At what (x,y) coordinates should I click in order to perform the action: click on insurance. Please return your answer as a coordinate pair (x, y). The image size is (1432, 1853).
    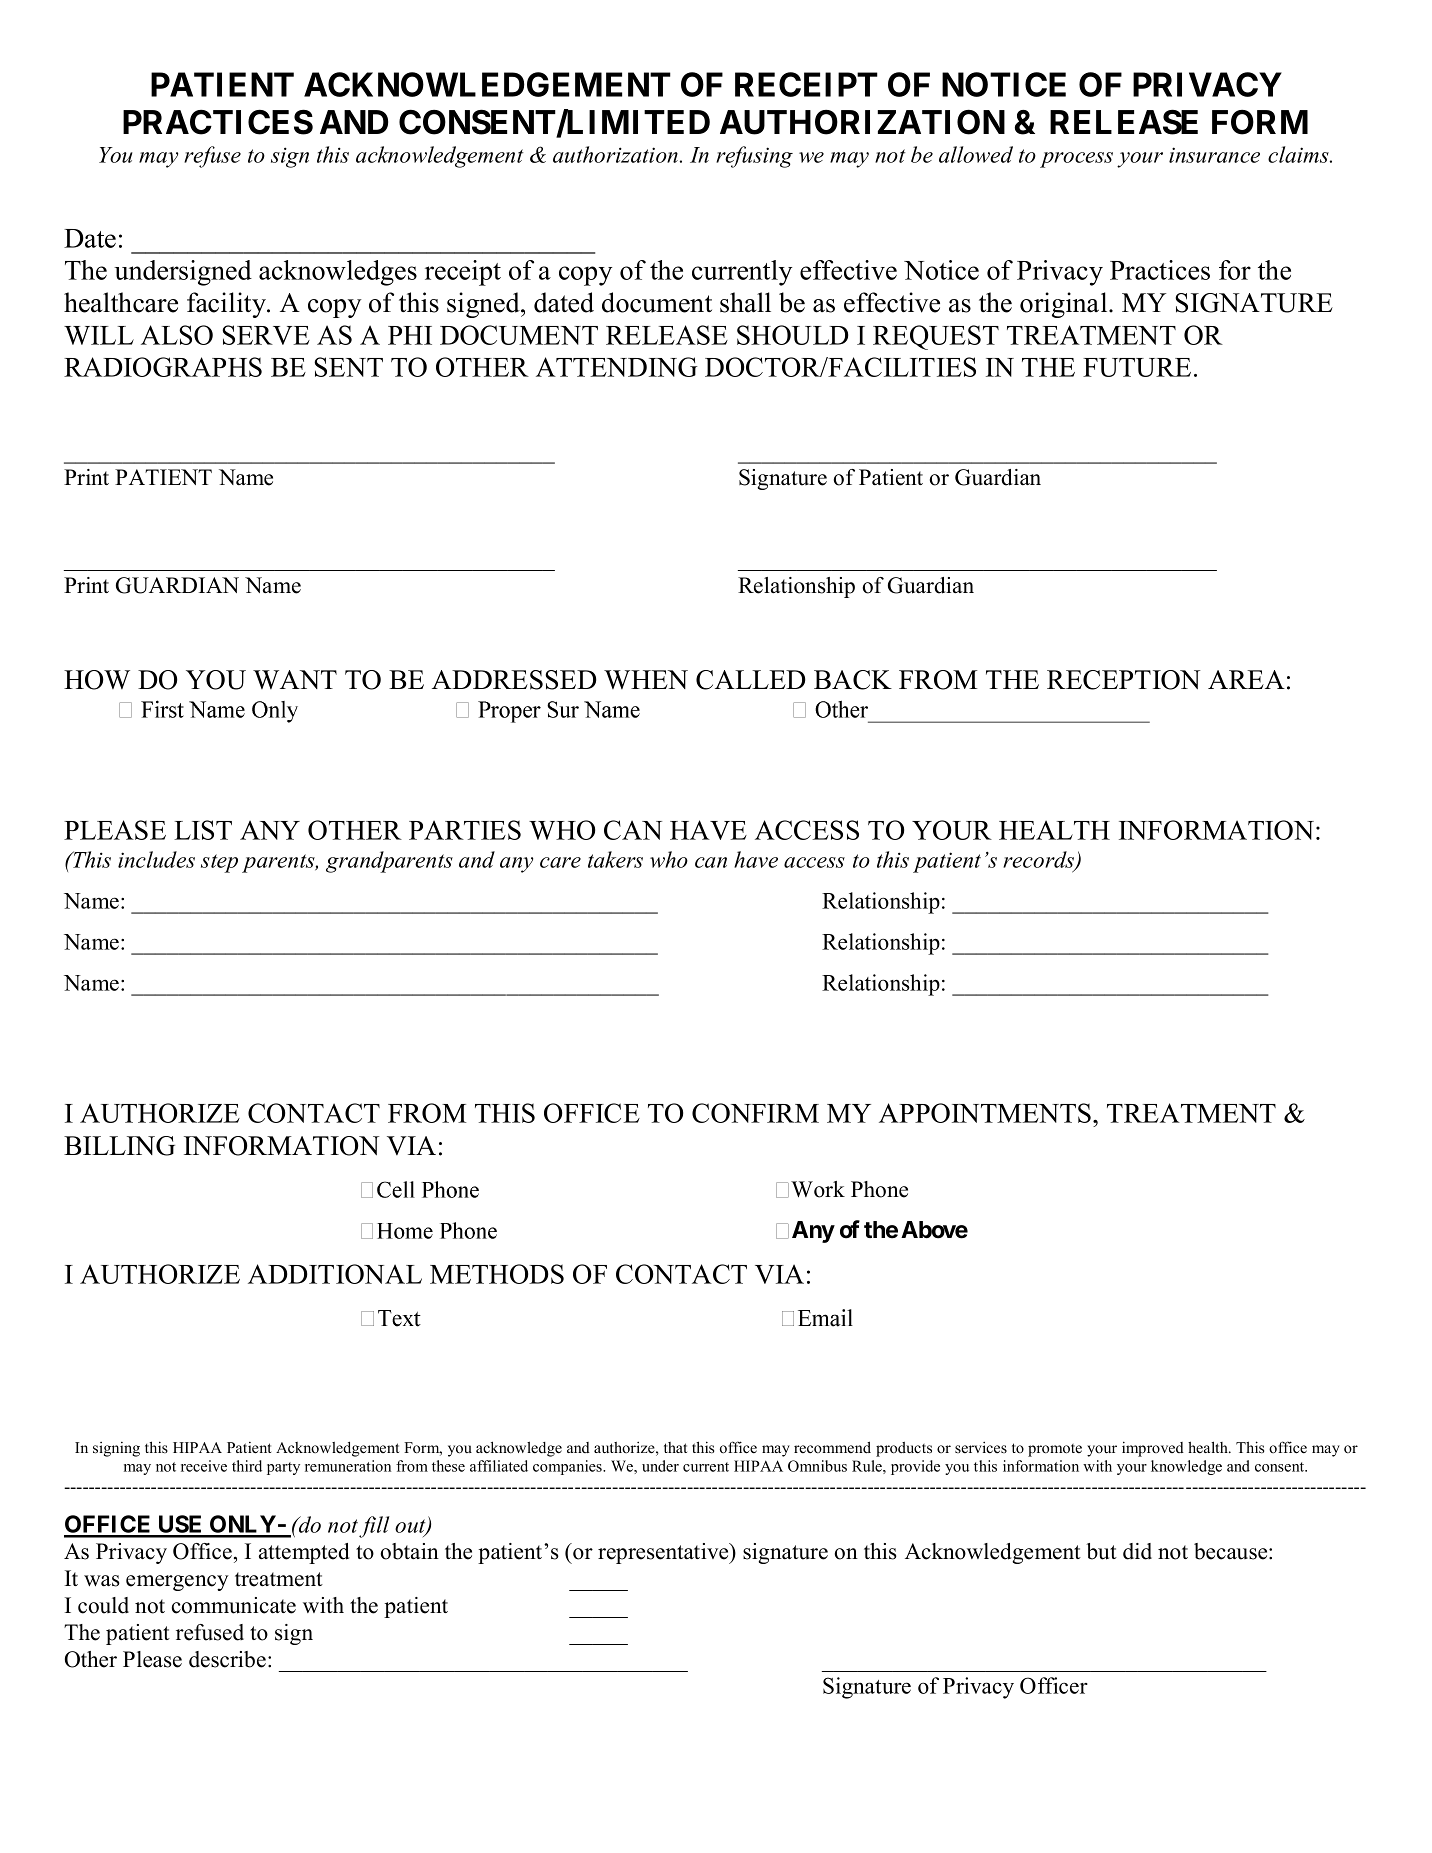
    Looking at the image, I should click on (1214, 155).
